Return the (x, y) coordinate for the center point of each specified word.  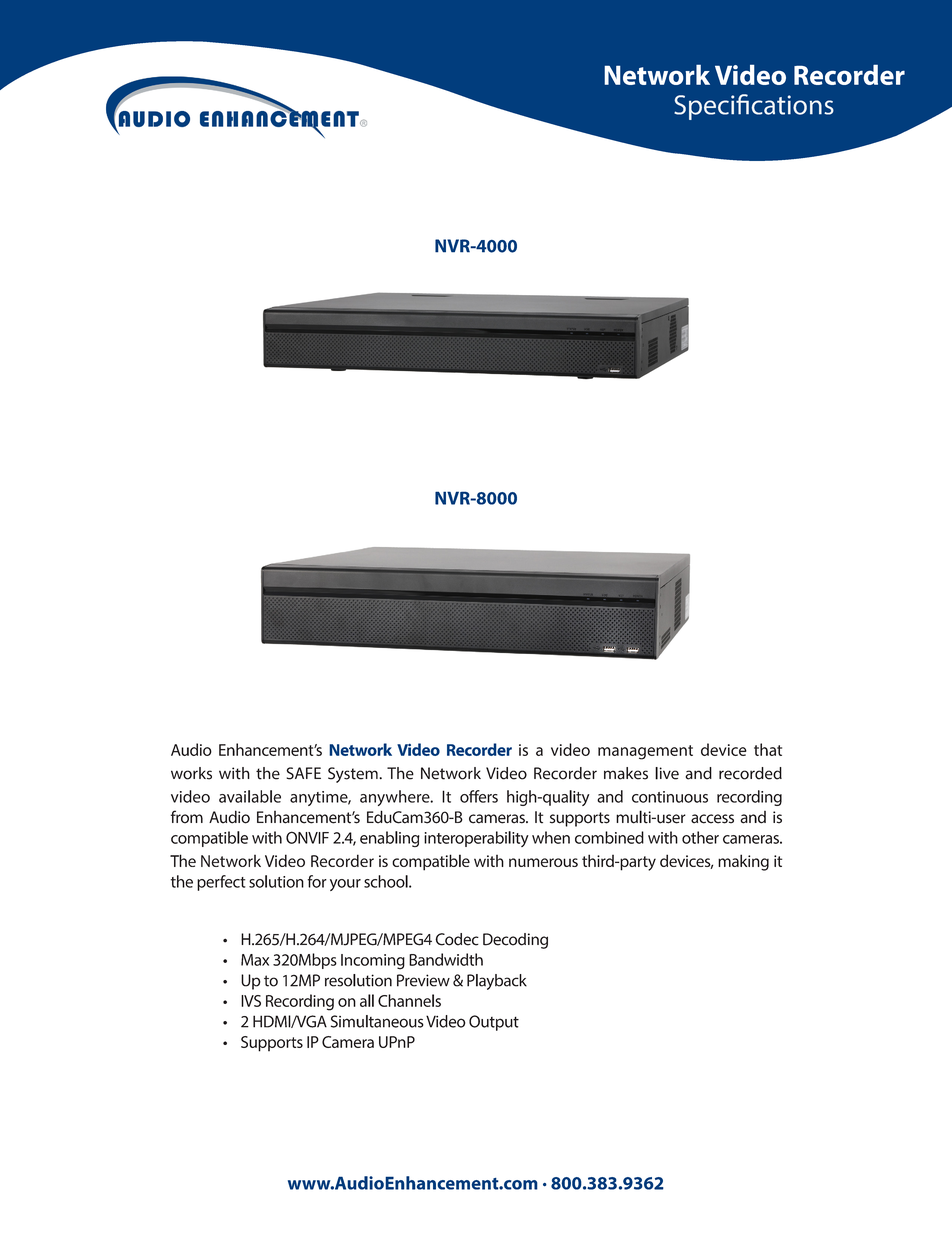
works (191, 773)
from (187, 817)
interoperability (476, 839)
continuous (670, 797)
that (768, 749)
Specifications (754, 107)
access (712, 819)
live (667, 773)
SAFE (303, 773)
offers (479, 796)
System (354, 775)
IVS (251, 1001)
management (645, 752)
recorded (750, 773)
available (250, 796)
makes (626, 773)
